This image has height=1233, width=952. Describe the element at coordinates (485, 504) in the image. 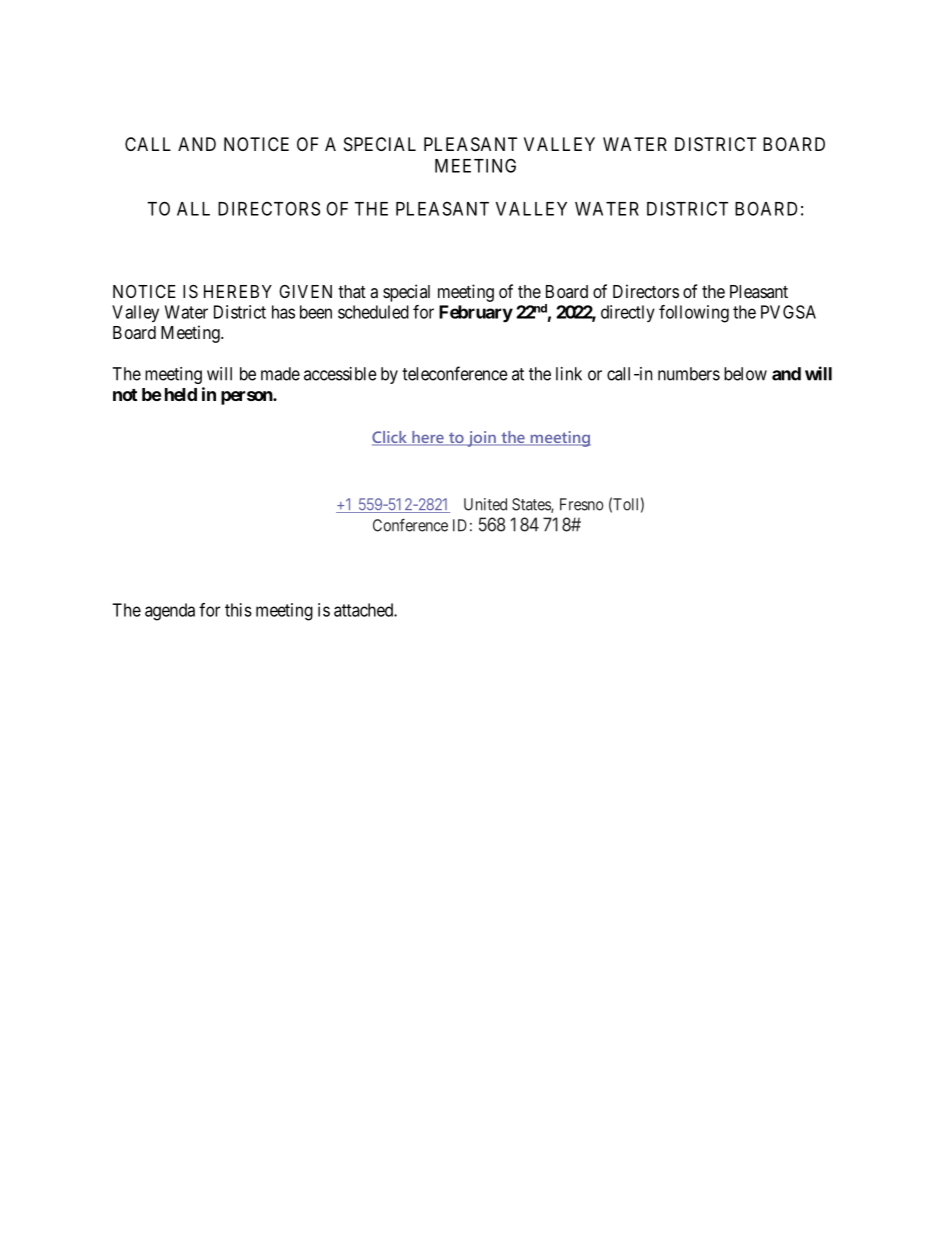

I see `United` at that location.
